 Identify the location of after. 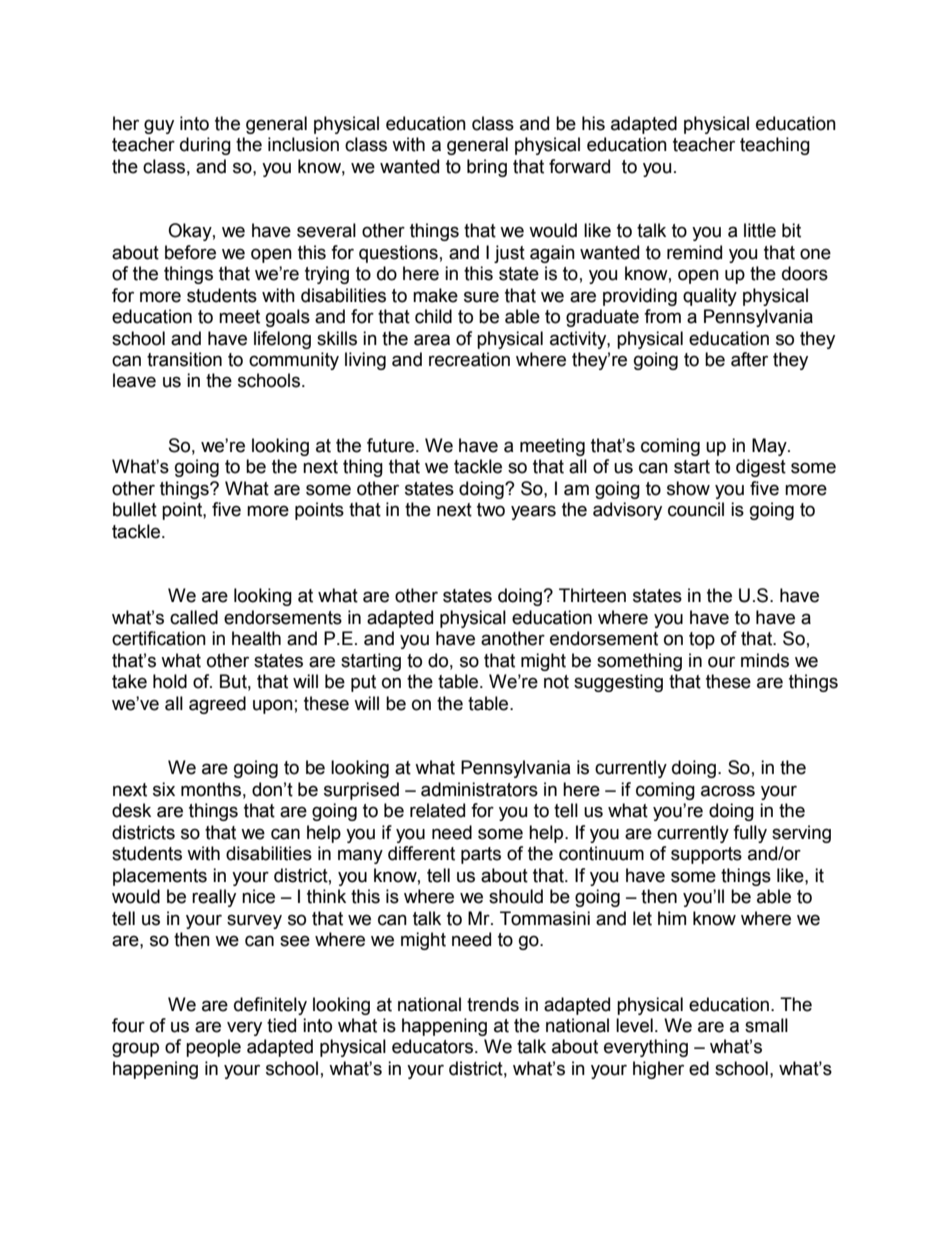
(749, 359).
